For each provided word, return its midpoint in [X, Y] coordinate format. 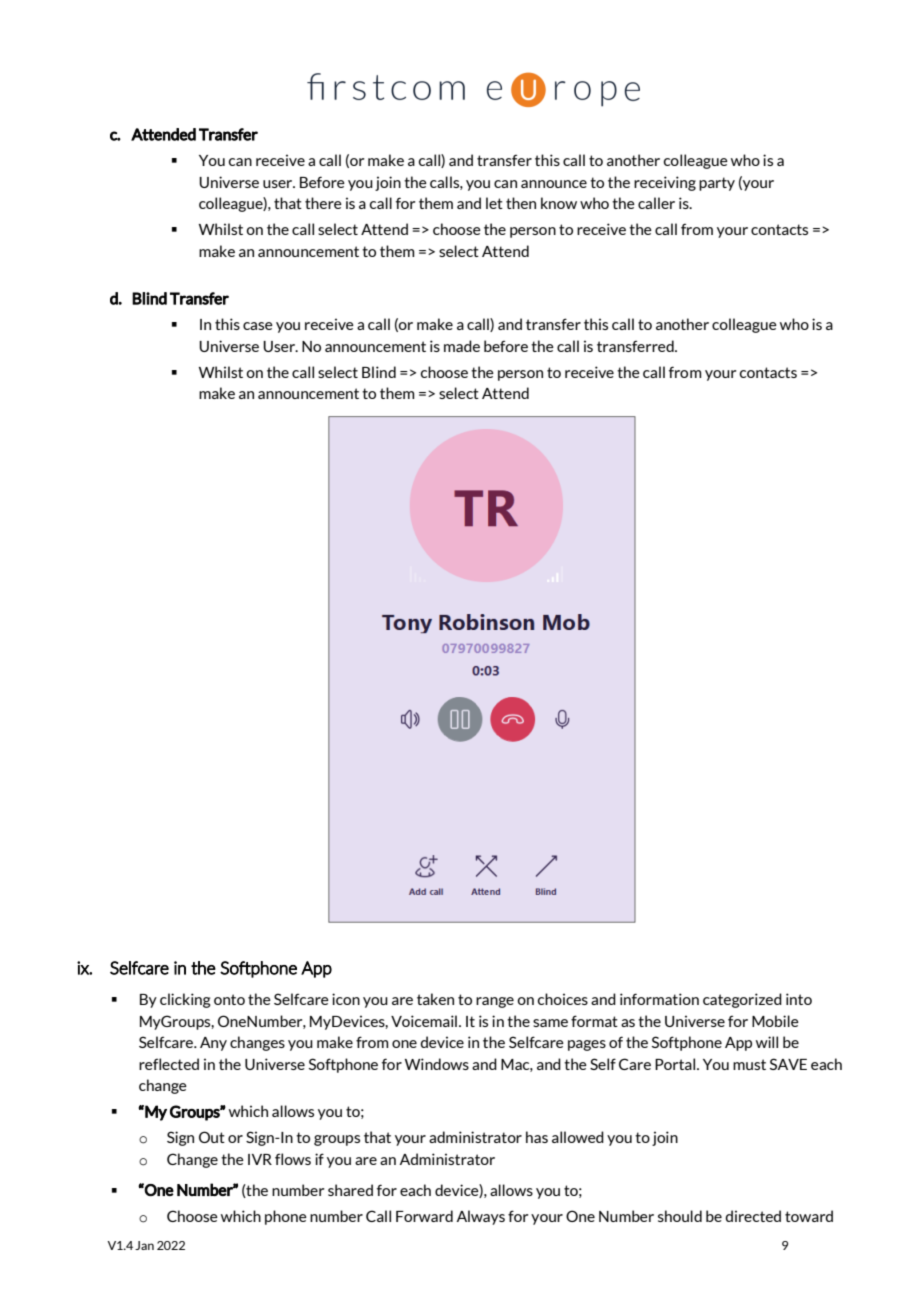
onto [229, 999]
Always [480, 1217]
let [494, 203]
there [323, 203]
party [717, 184]
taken [435, 999]
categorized [742, 1000]
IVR [260, 1159]
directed [753, 1216]
